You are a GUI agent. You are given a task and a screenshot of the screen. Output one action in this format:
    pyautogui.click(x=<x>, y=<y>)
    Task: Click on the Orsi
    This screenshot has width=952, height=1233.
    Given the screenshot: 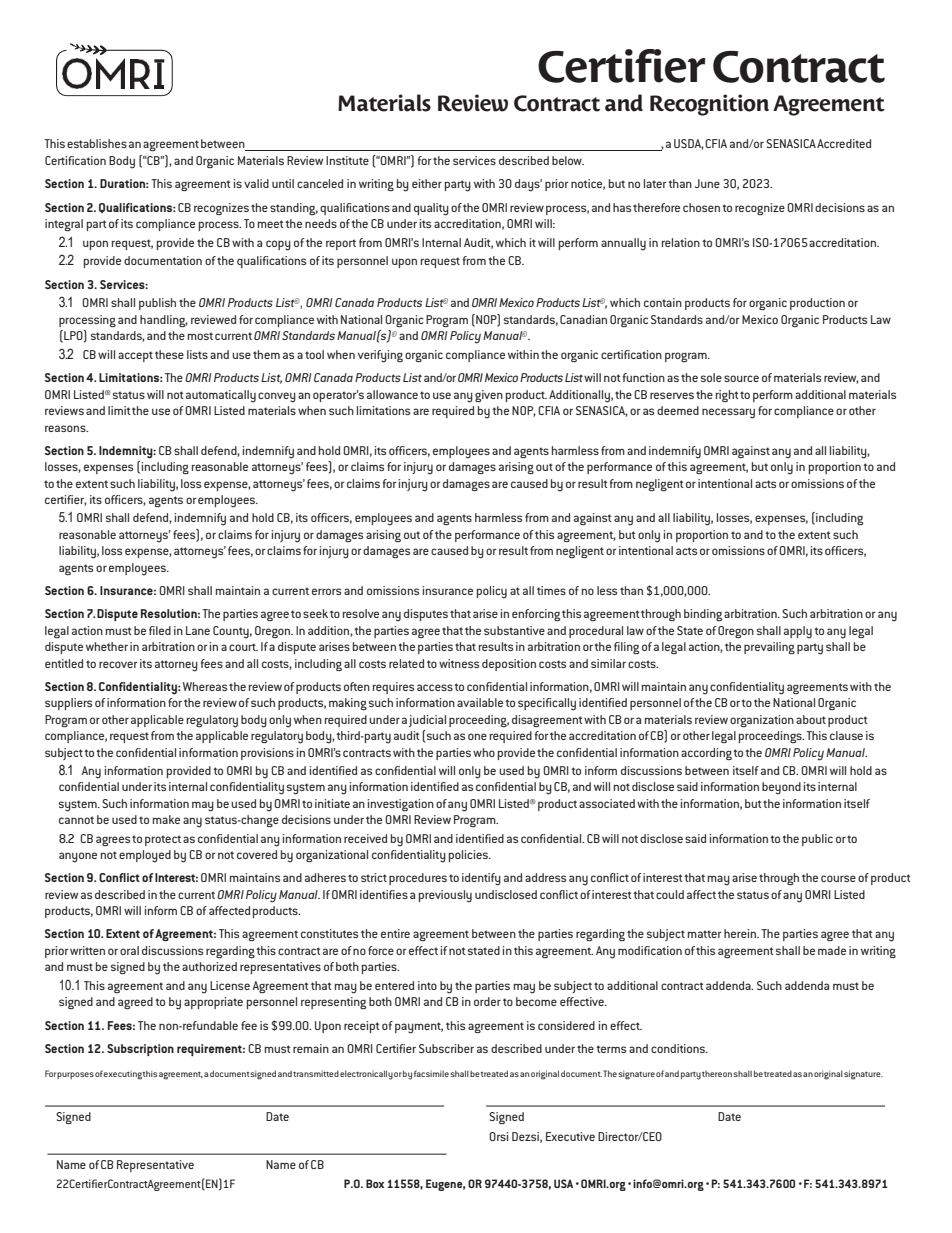 What is the action you would take?
    pyautogui.click(x=498, y=1136)
